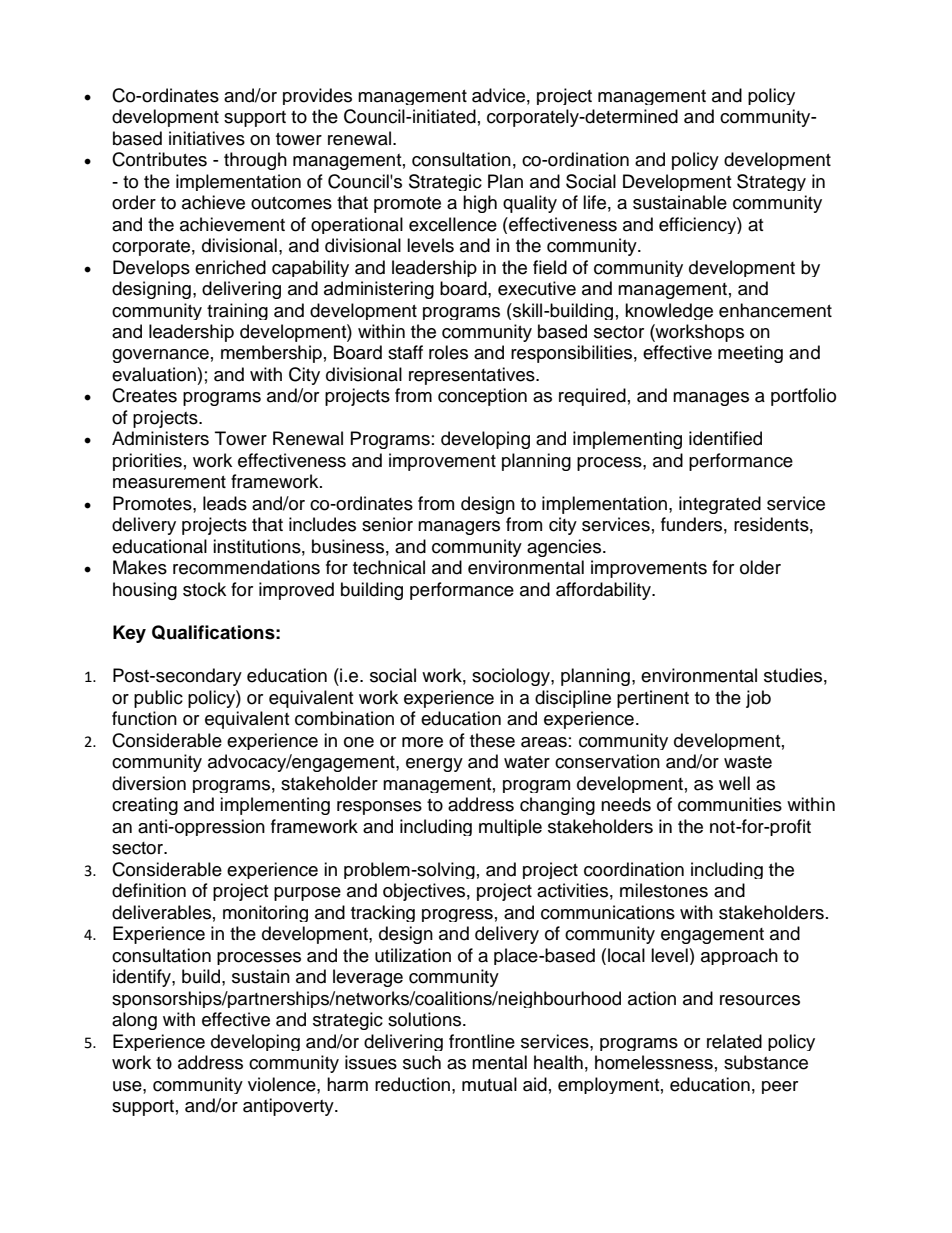  I want to click on roles, so click(448, 352).
